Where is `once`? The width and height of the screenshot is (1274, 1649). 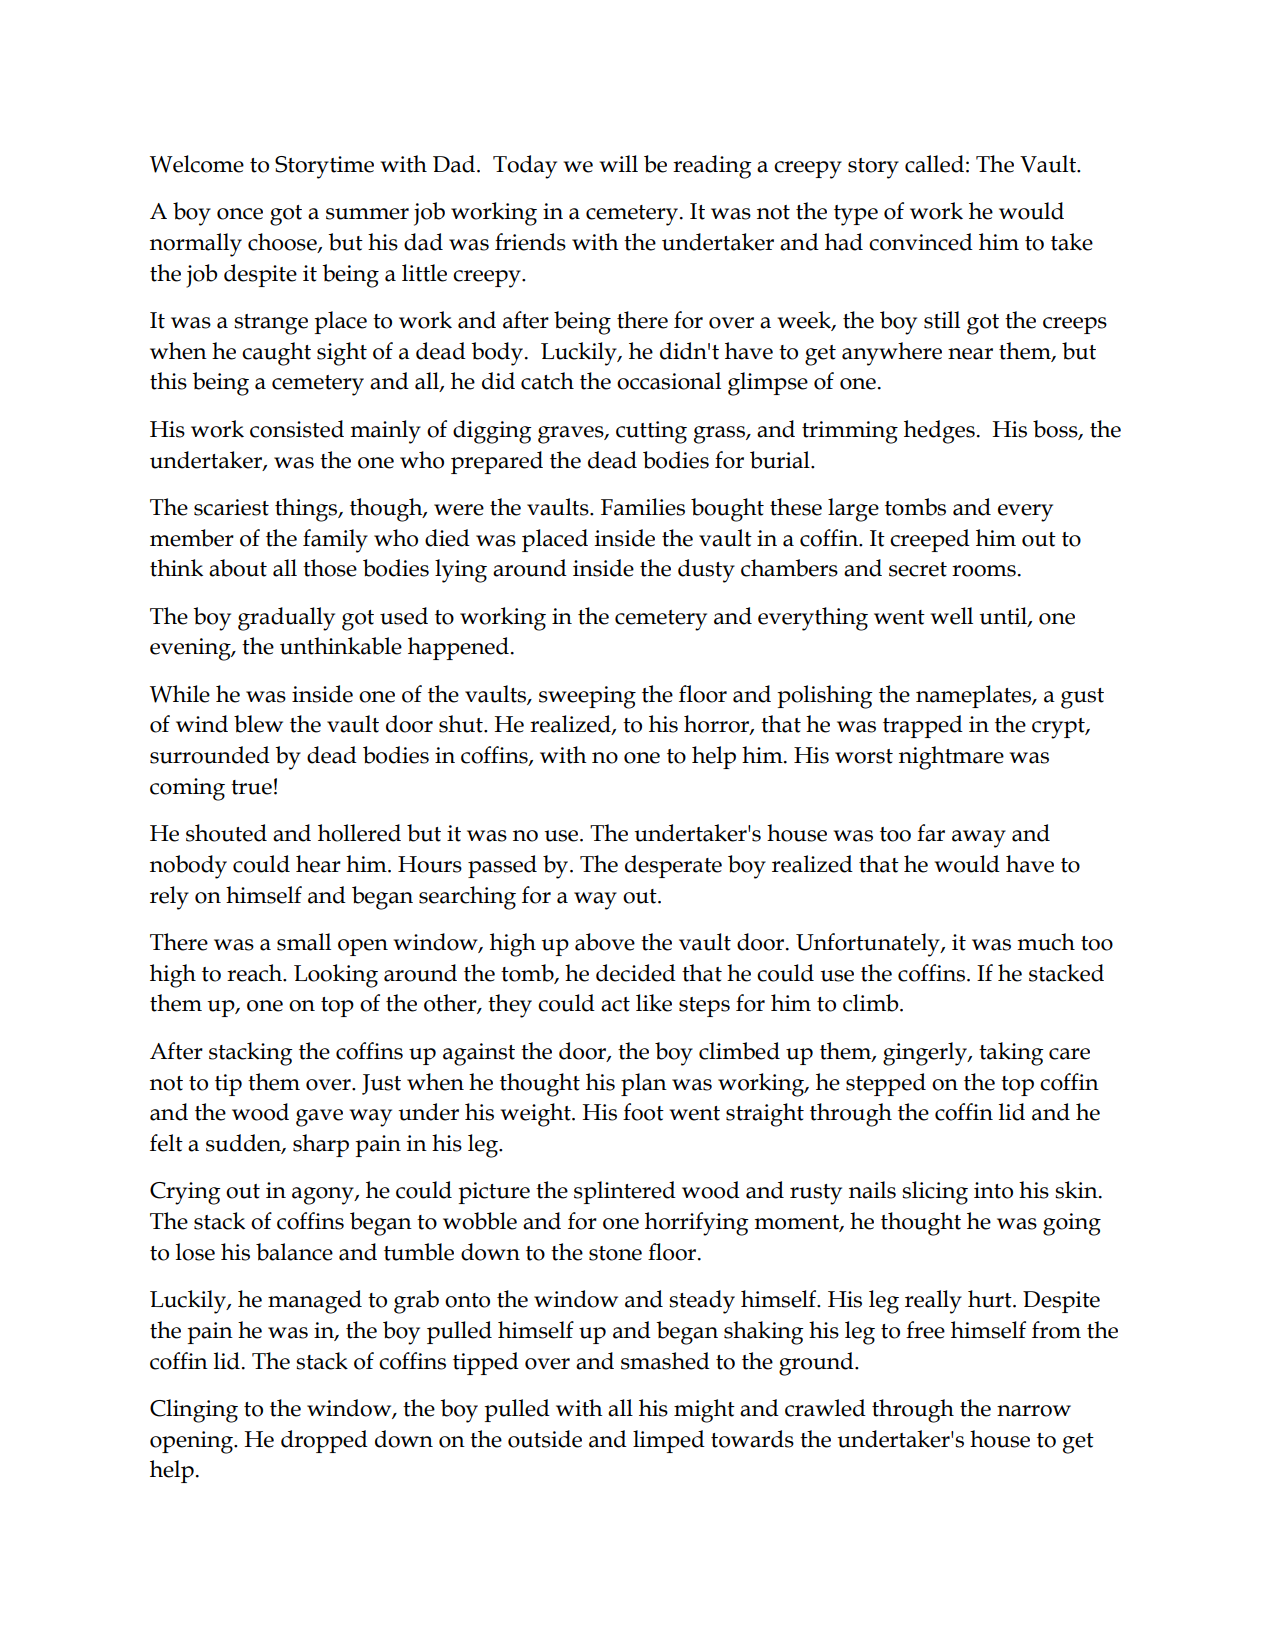
once is located at coordinates (240, 214).
